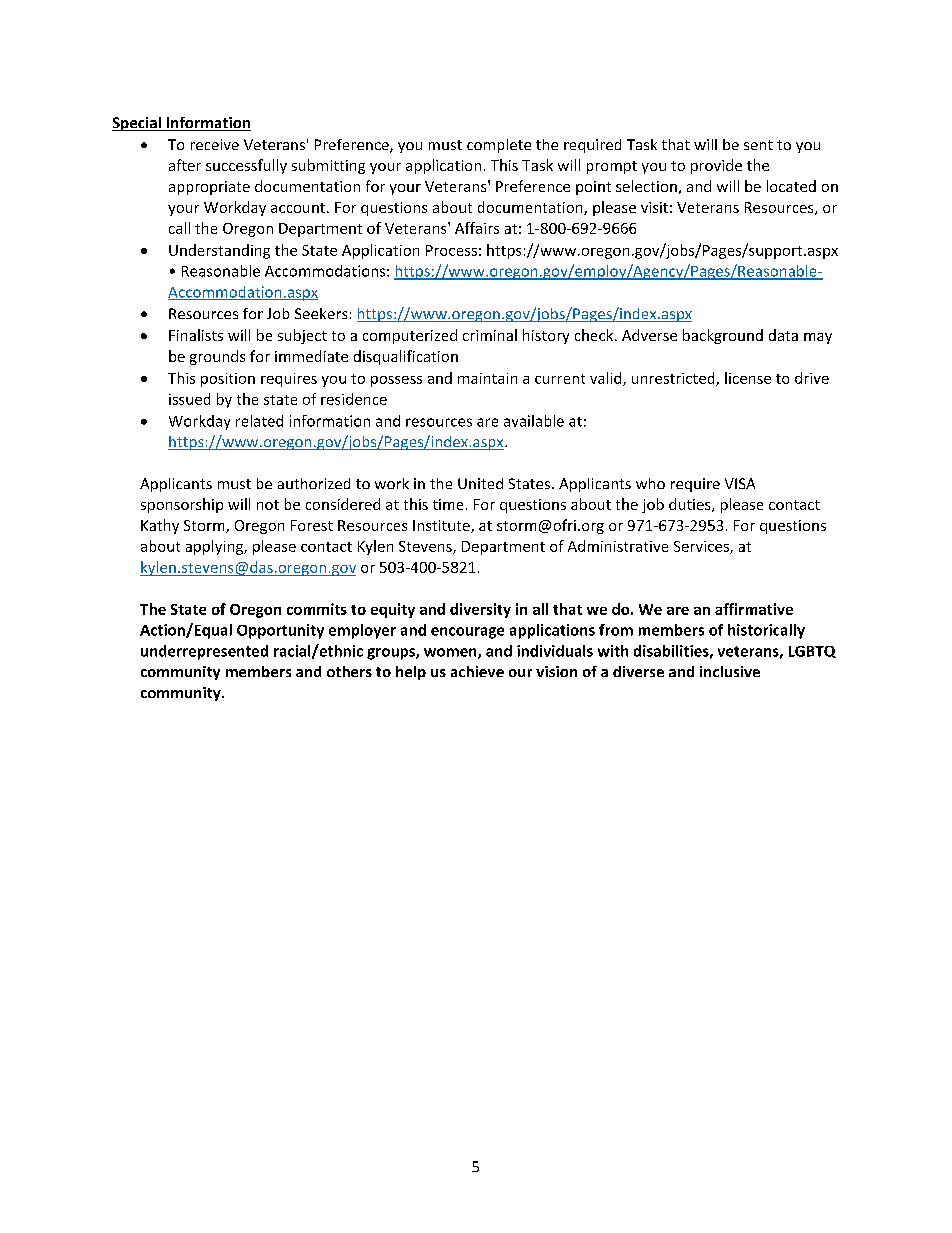 This document has width=952, height=1233. Describe the element at coordinates (215, 144) in the document. I see `receive` at that location.
